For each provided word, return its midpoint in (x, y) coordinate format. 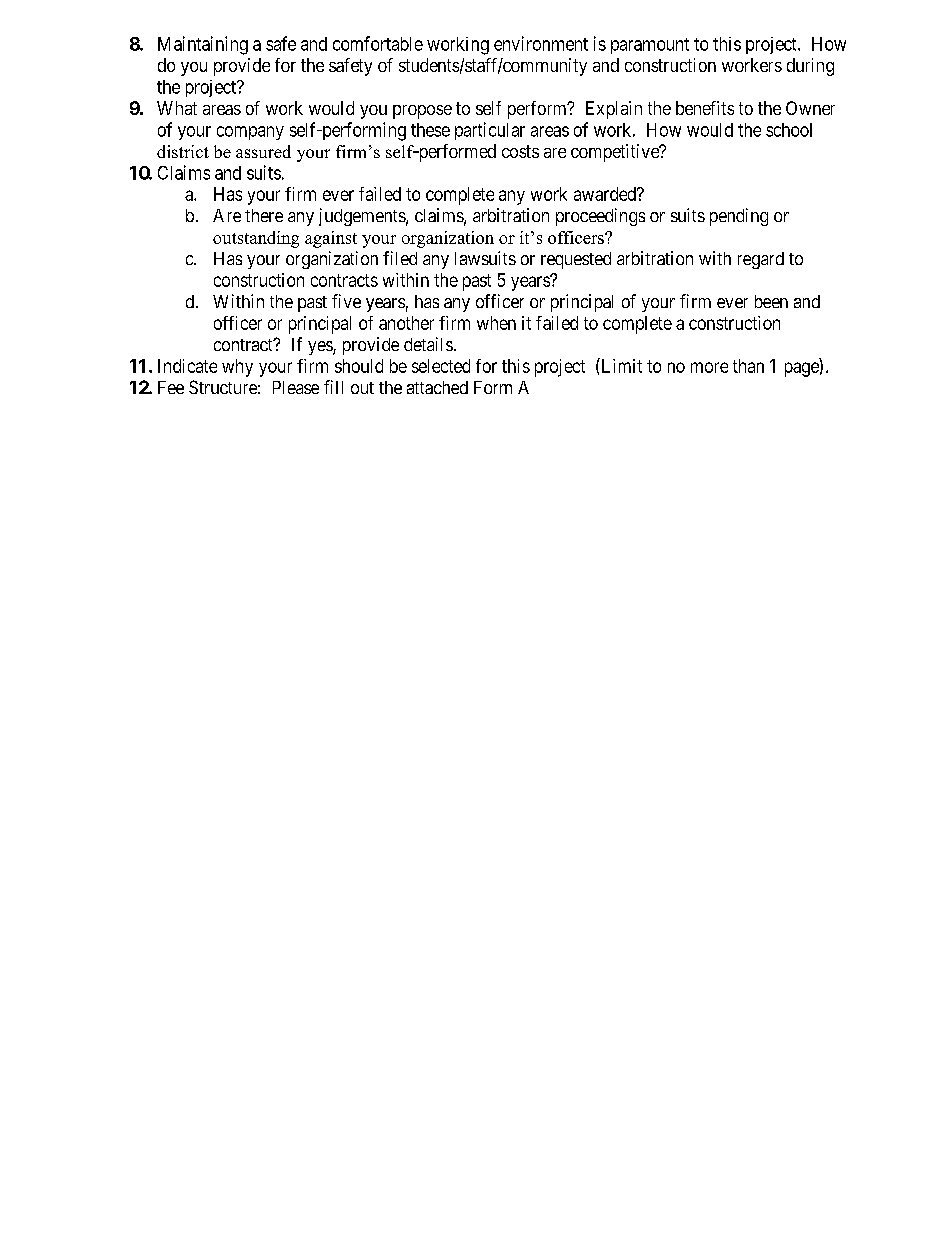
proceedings (600, 217)
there (264, 215)
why (237, 368)
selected (441, 366)
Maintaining (203, 45)
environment (541, 43)
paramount (650, 46)
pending (739, 217)
